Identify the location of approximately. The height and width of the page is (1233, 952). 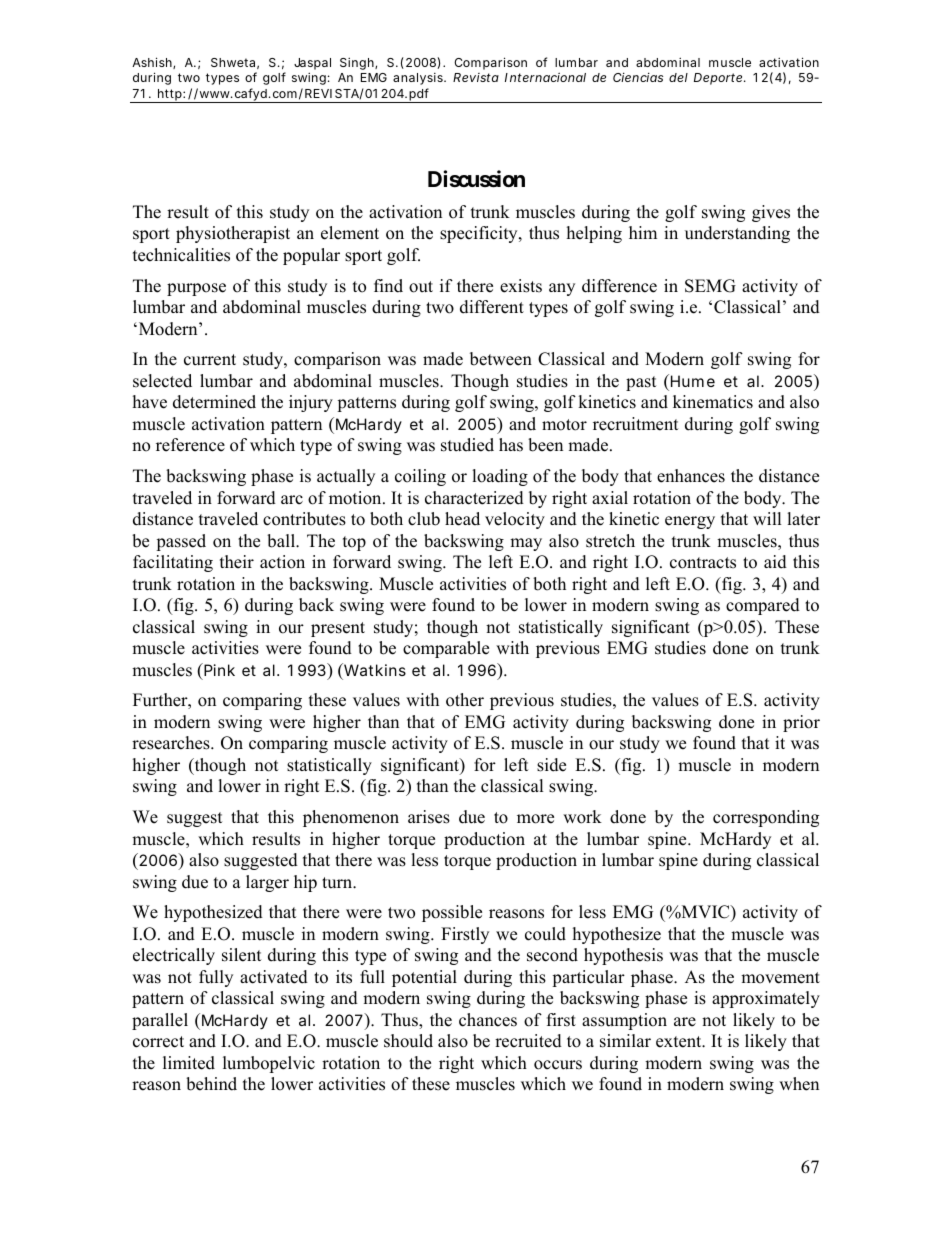
(766, 999).
